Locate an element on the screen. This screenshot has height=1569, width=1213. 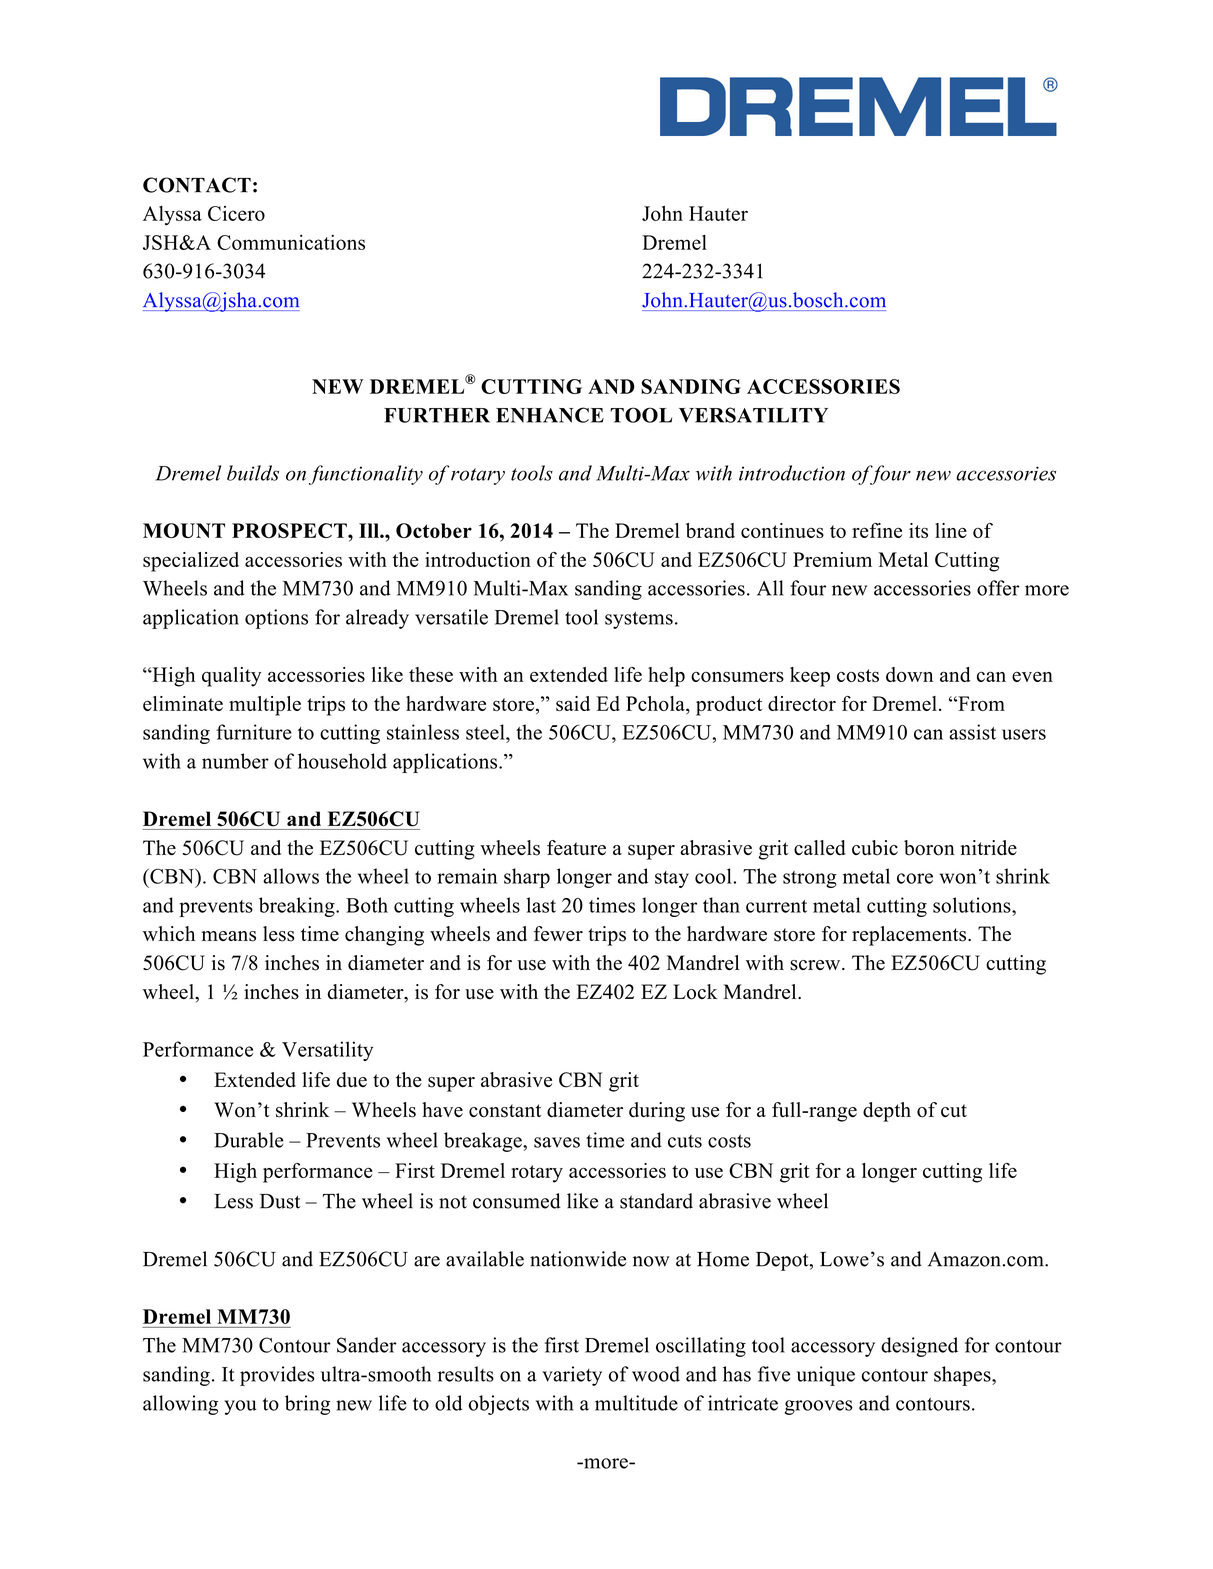
means is located at coordinates (229, 936).
